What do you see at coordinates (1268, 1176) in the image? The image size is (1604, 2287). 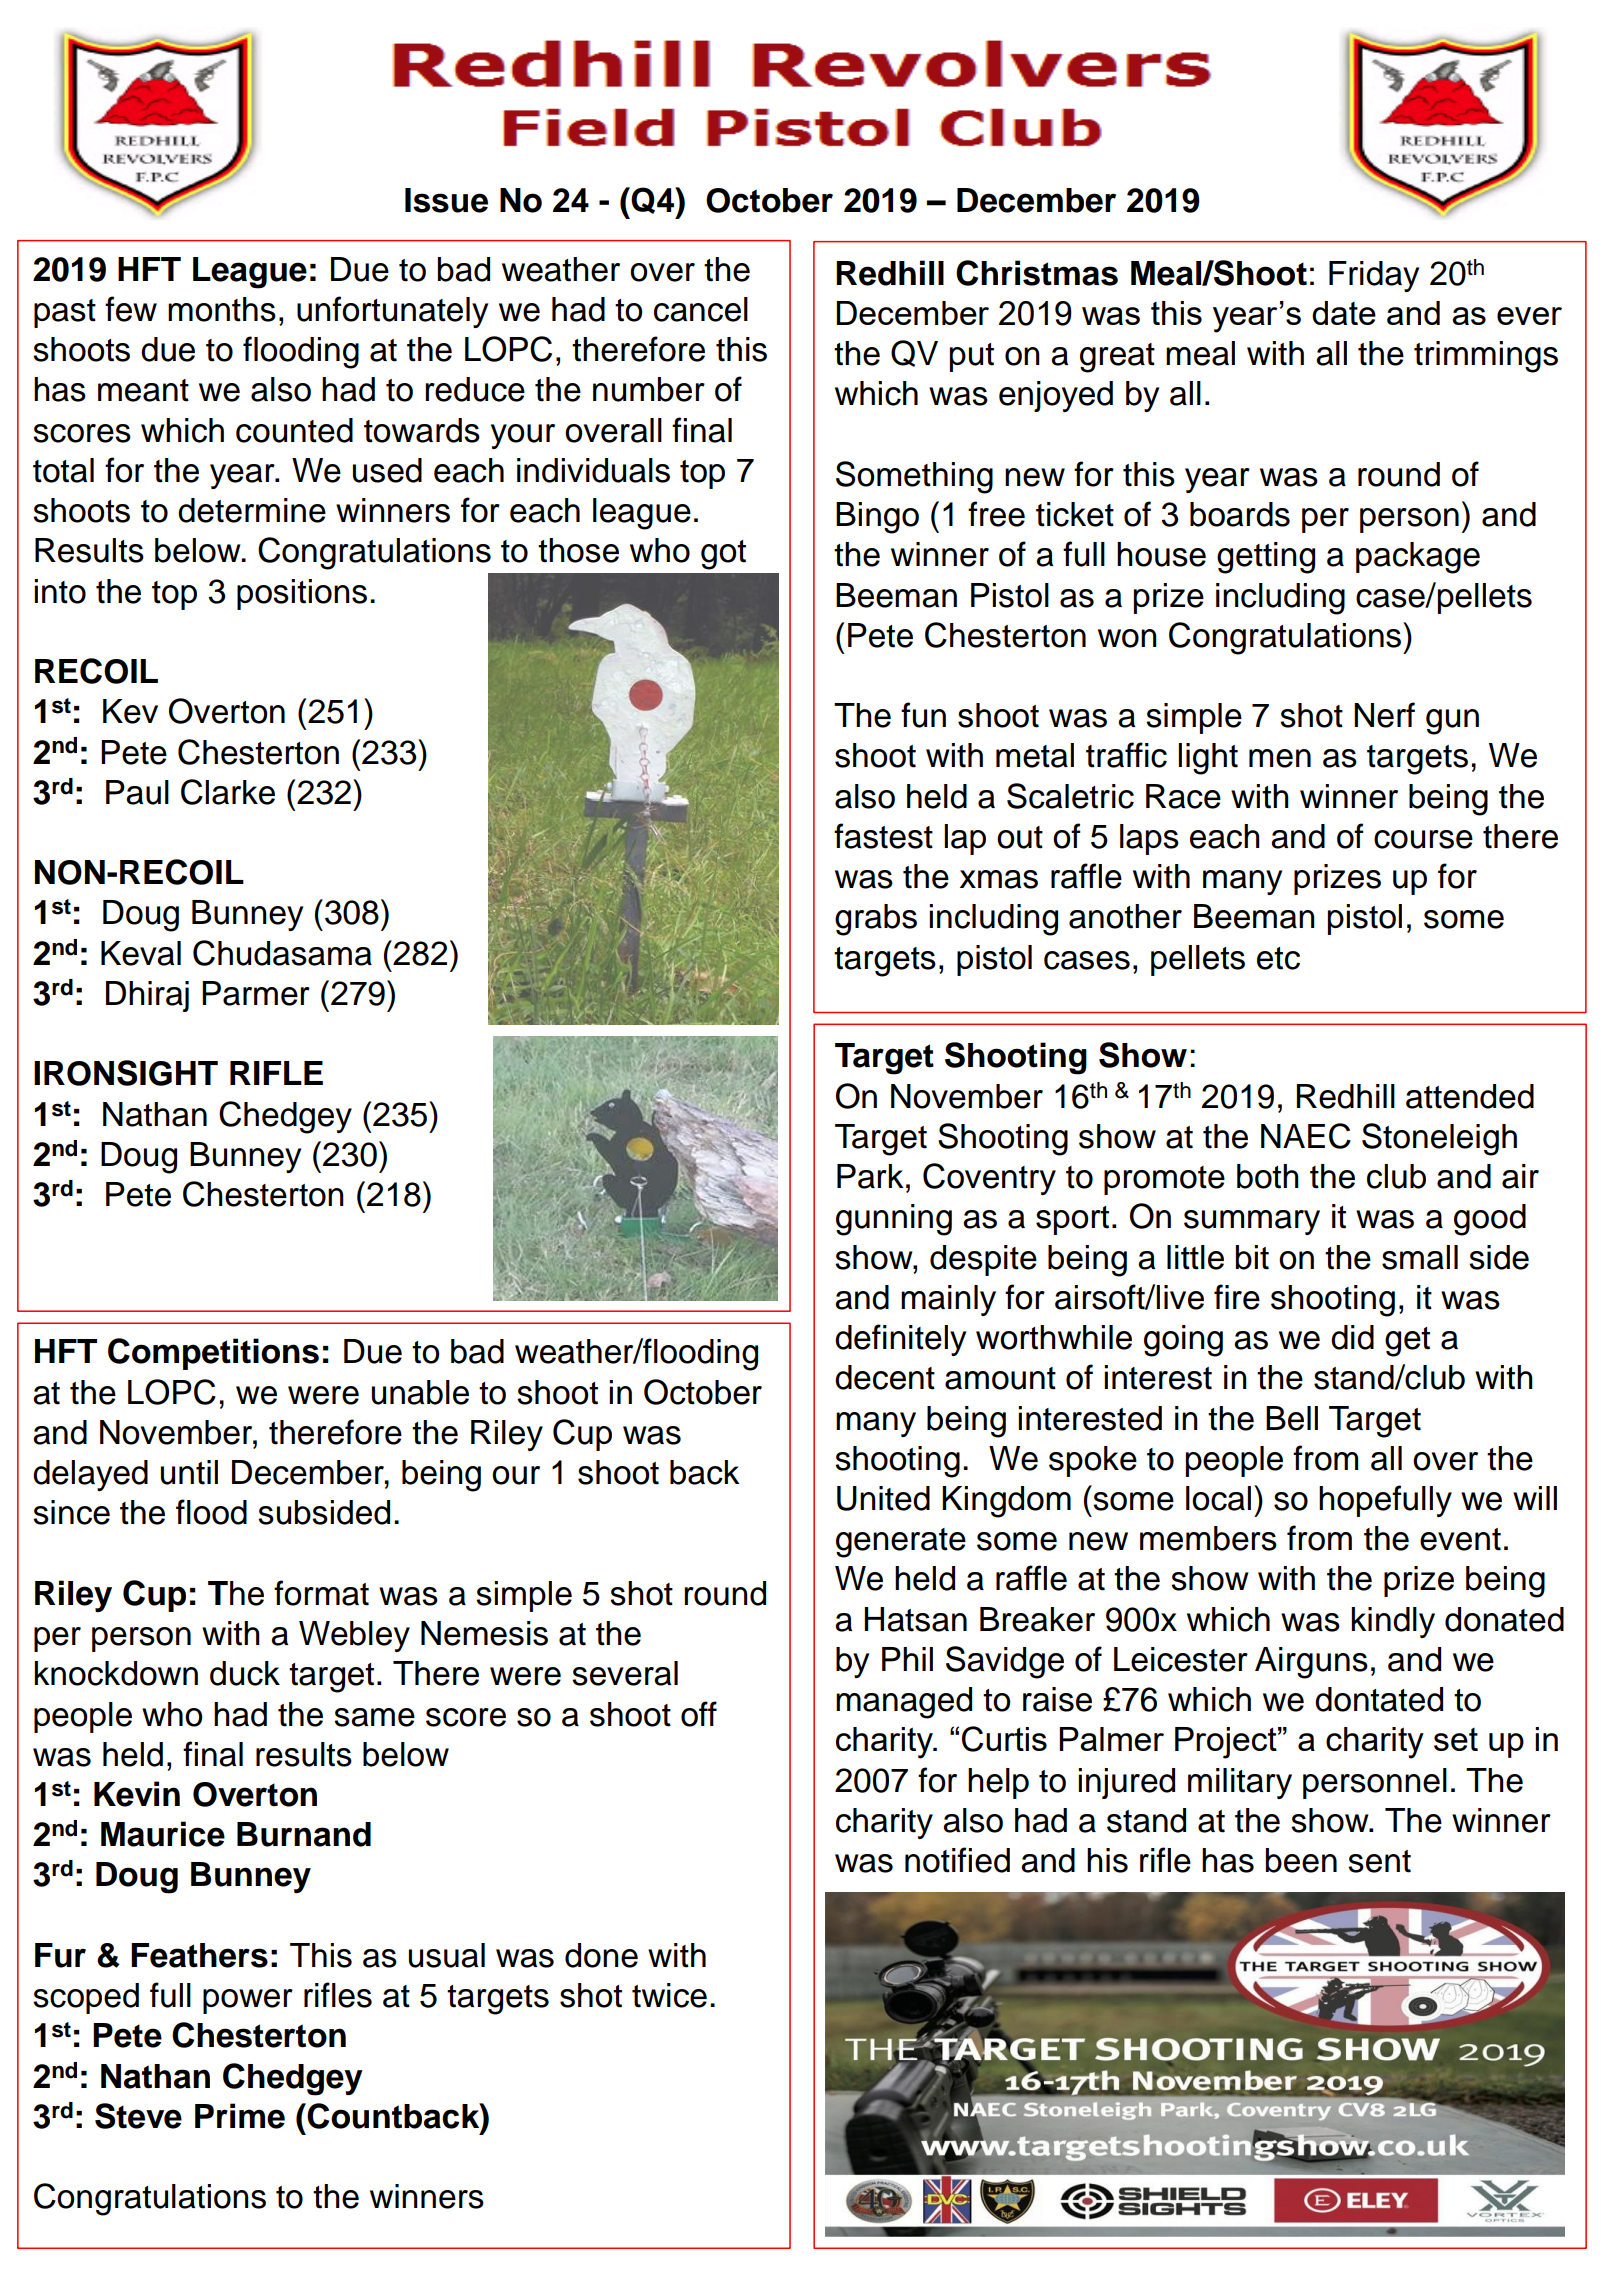 I see `both` at bounding box center [1268, 1176].
